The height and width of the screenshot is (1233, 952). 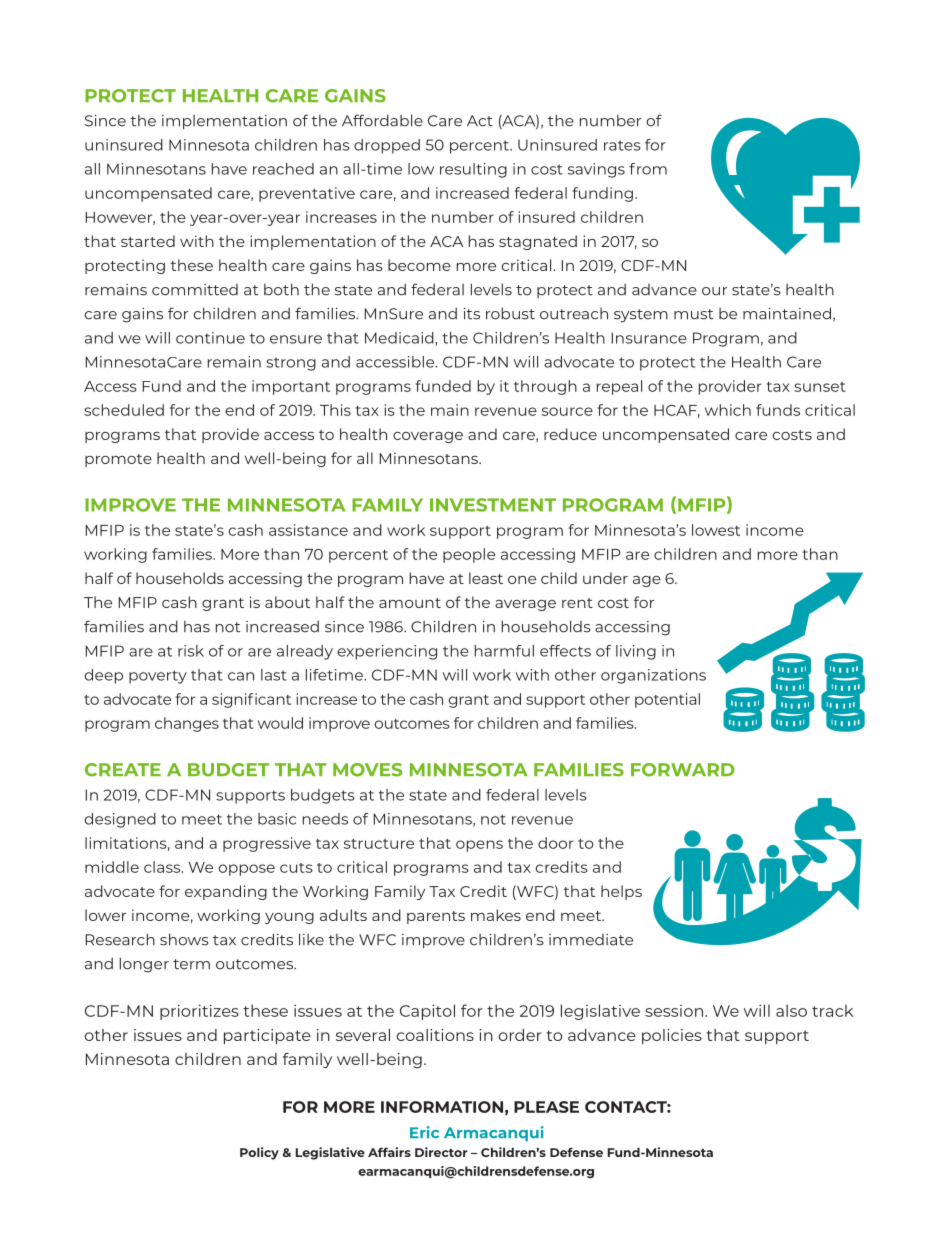 What do you see at coordinates (473, 170) in the screenshot?
I see `resulting` at bounding box center [473, 170].
